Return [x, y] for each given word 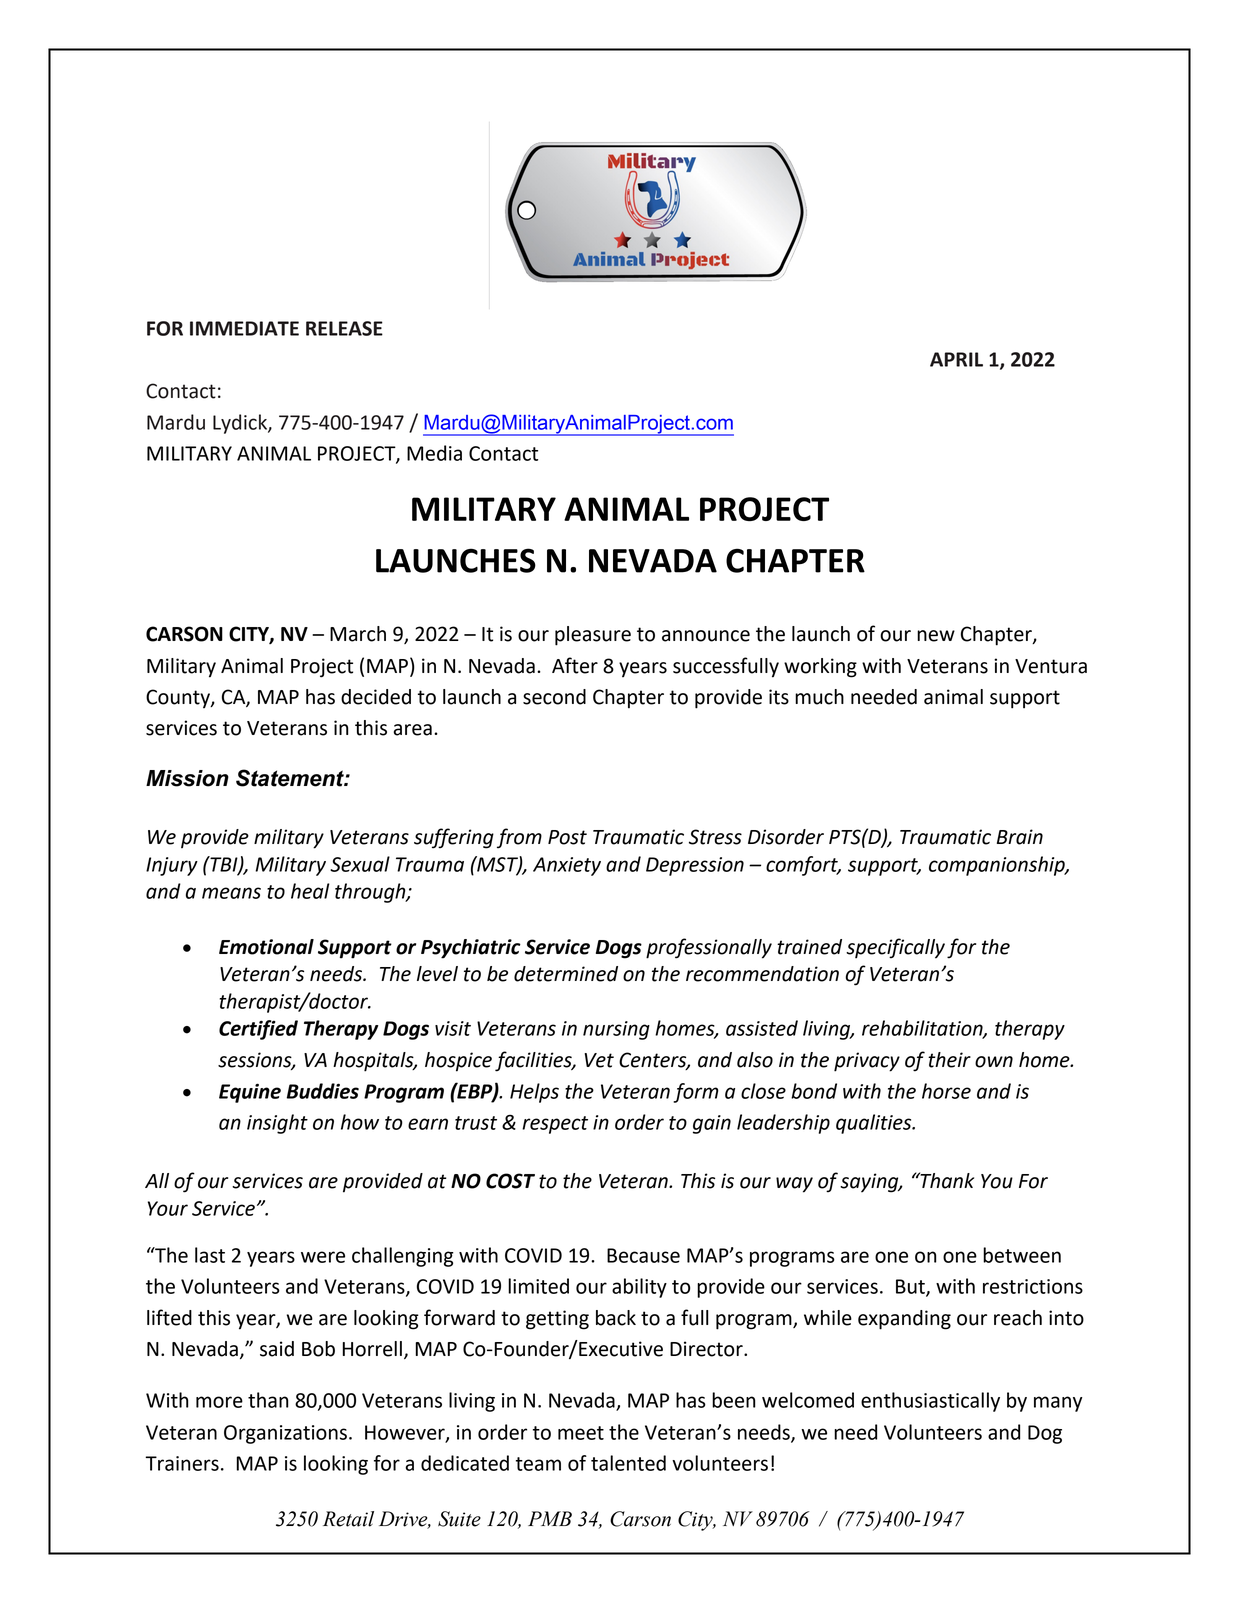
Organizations [285, 1434]
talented [628, 1463]
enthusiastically [930, 1402]
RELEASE [344, 328]
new [936, 636]
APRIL [956, 359]
